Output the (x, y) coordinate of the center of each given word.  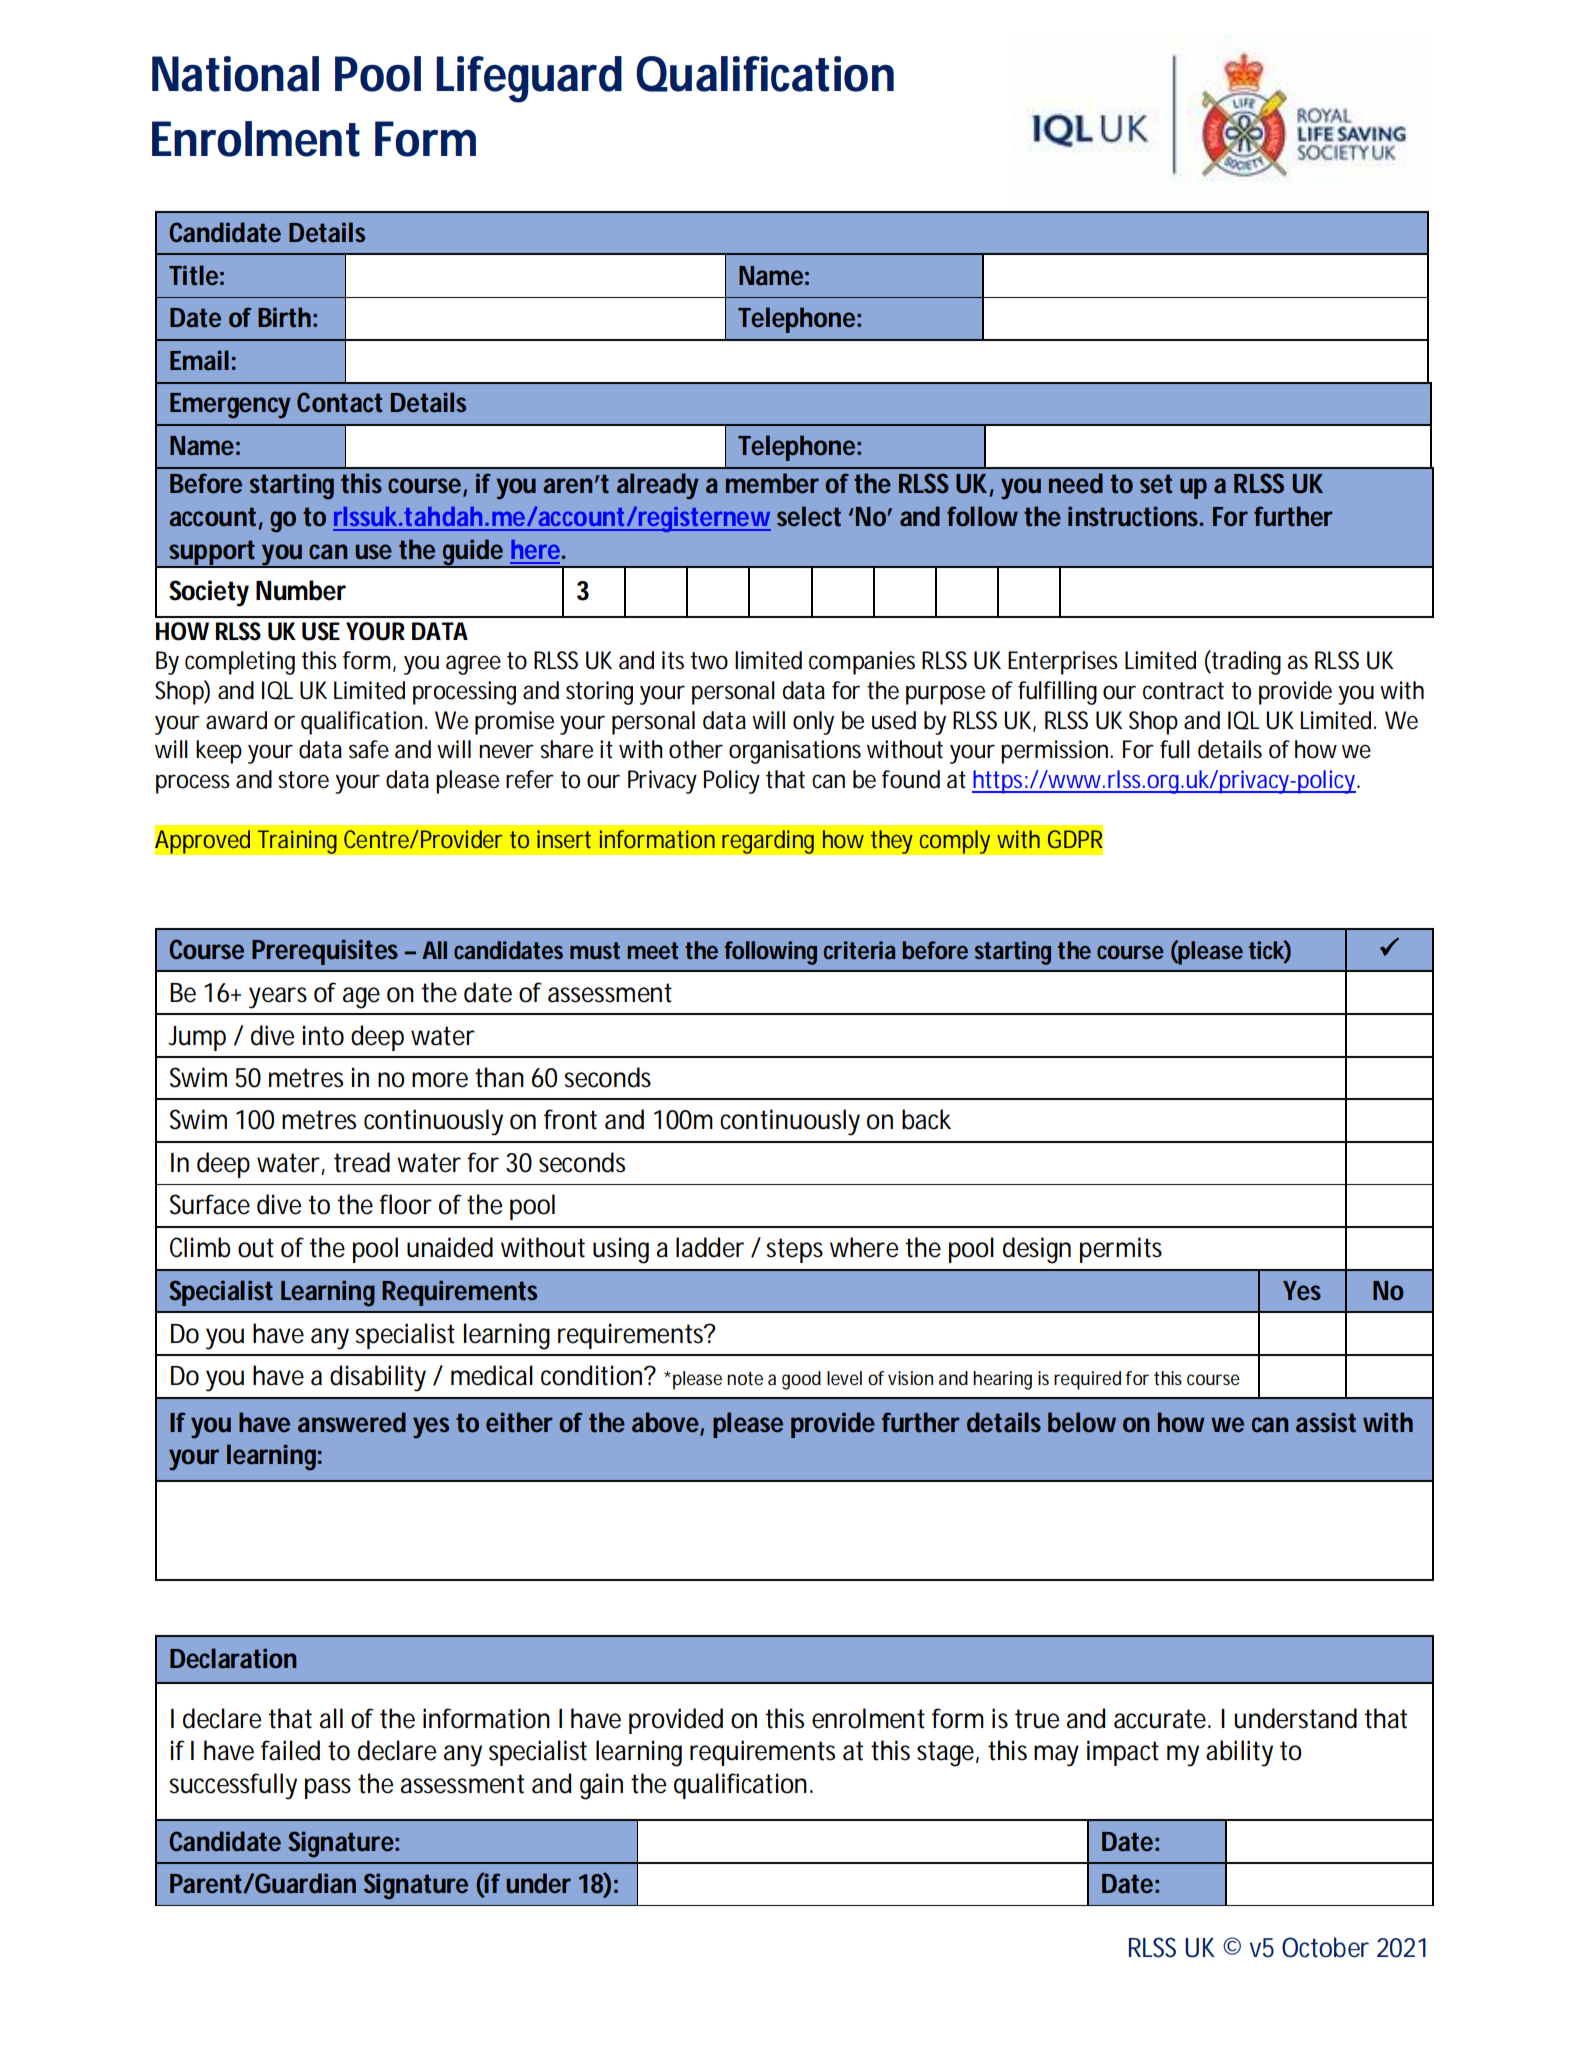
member (772, 483)
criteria (860, 950)
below (1082, 1422)
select (809, 516)
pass (328, 1788)
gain (601, 1786)
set (1156, 484)
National (235, 74)
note (745, 1379)
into (323, 1035)
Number (301, 590)
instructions (1135, 516)
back (926, 1119)
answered (352, 1422)
